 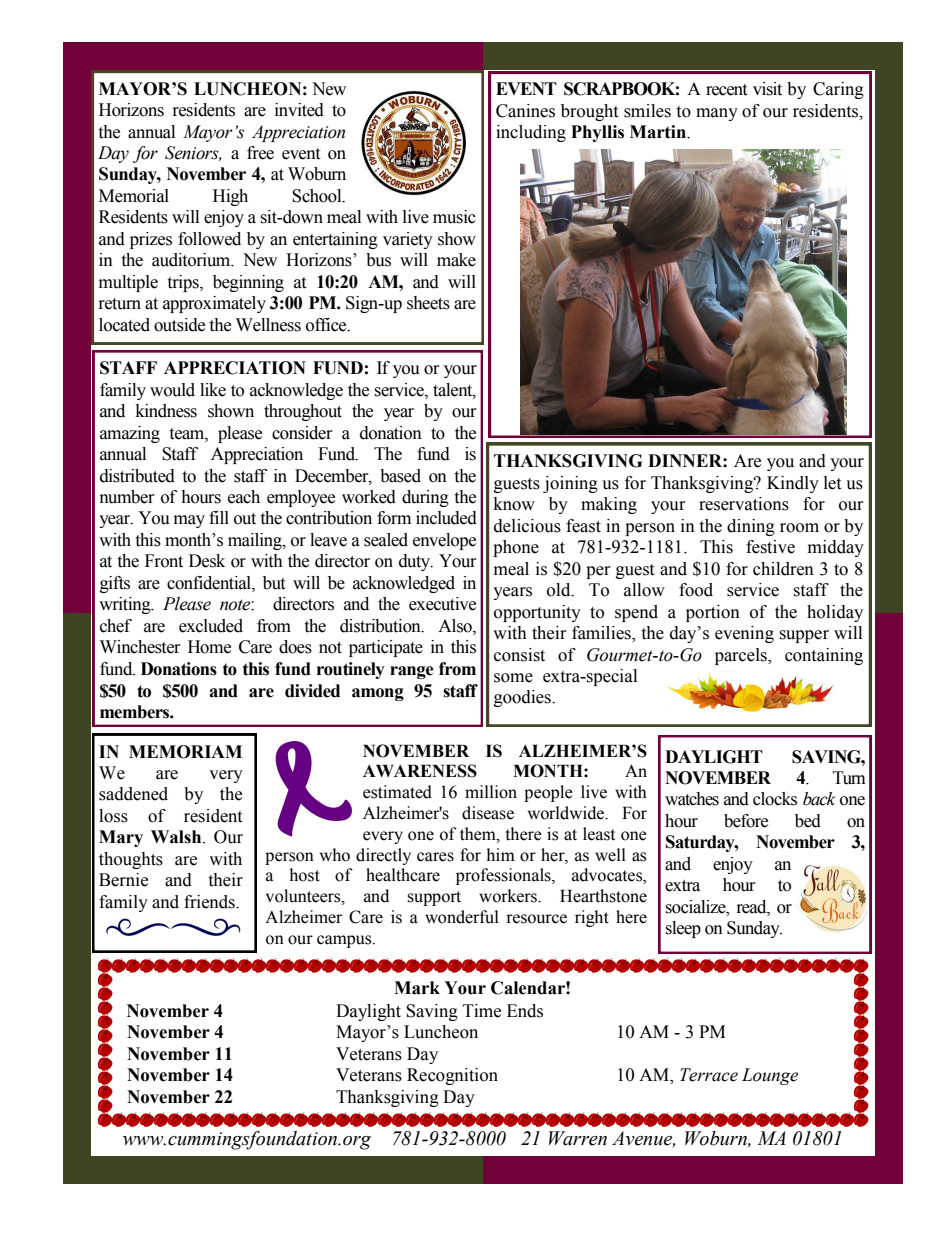 What do you see at coordinates (452, 1076) in the document?
I see `Recognition` at bounding box center [452, 1076].
